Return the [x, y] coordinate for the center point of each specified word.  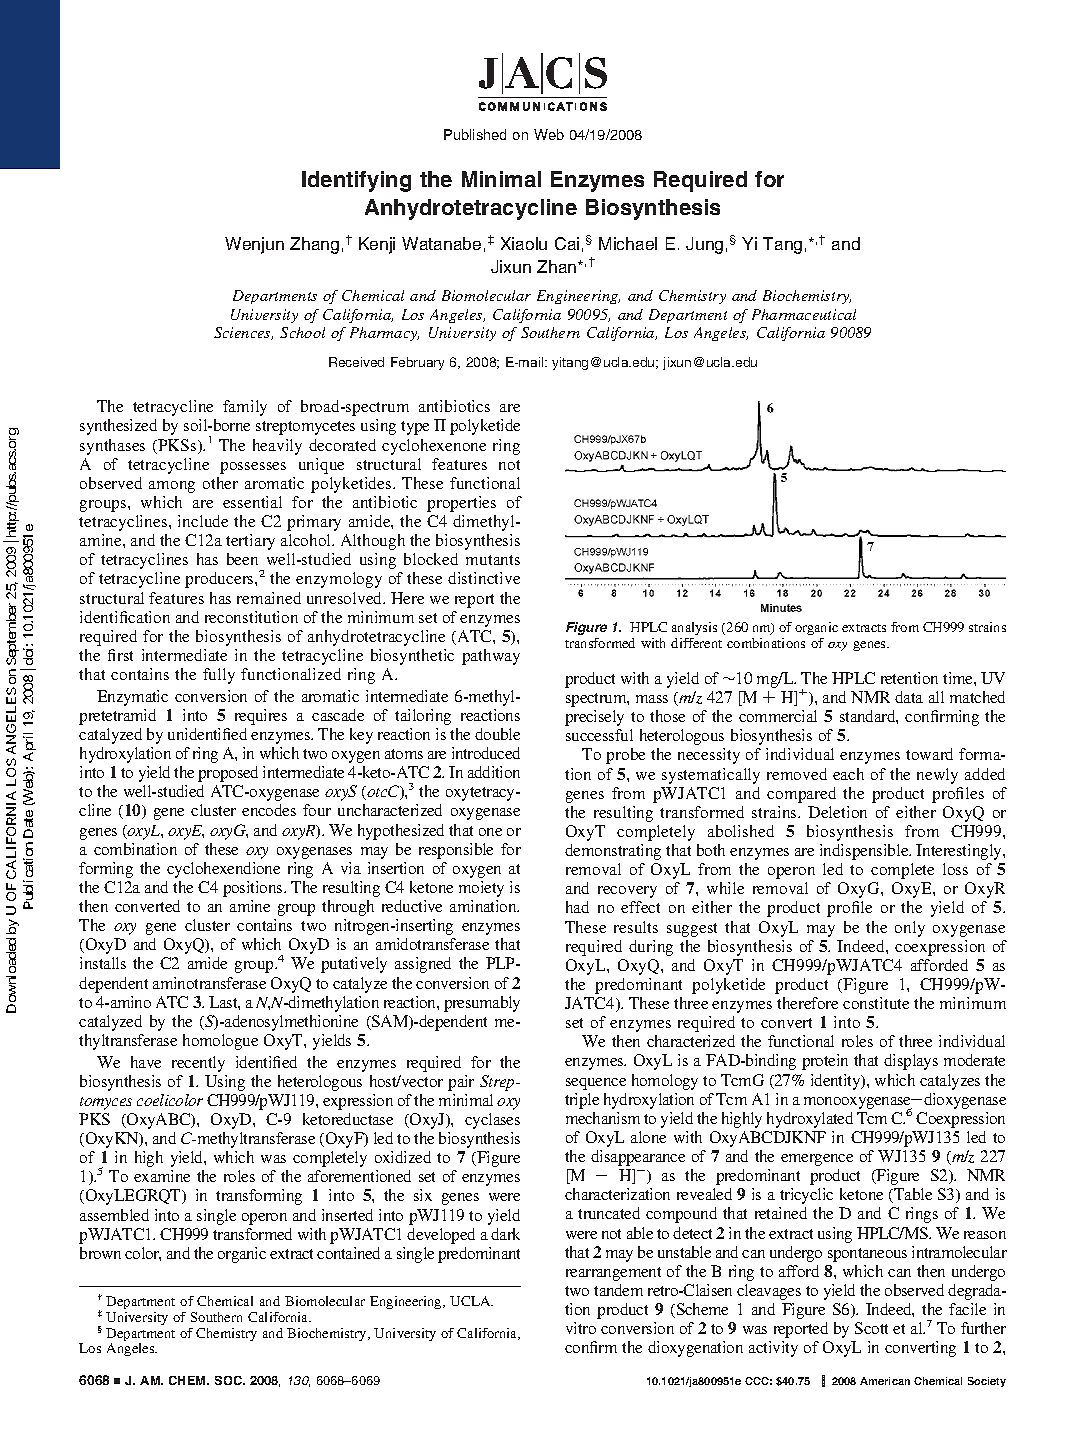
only [910, 929]
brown [100, 1253]
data [909, 697]
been [242, 559]
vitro [581, 1328]
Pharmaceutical [804, 314]
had [577, 907]
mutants [493, 560]
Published [475, 134]
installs [103, 963]
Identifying [356, 181]
